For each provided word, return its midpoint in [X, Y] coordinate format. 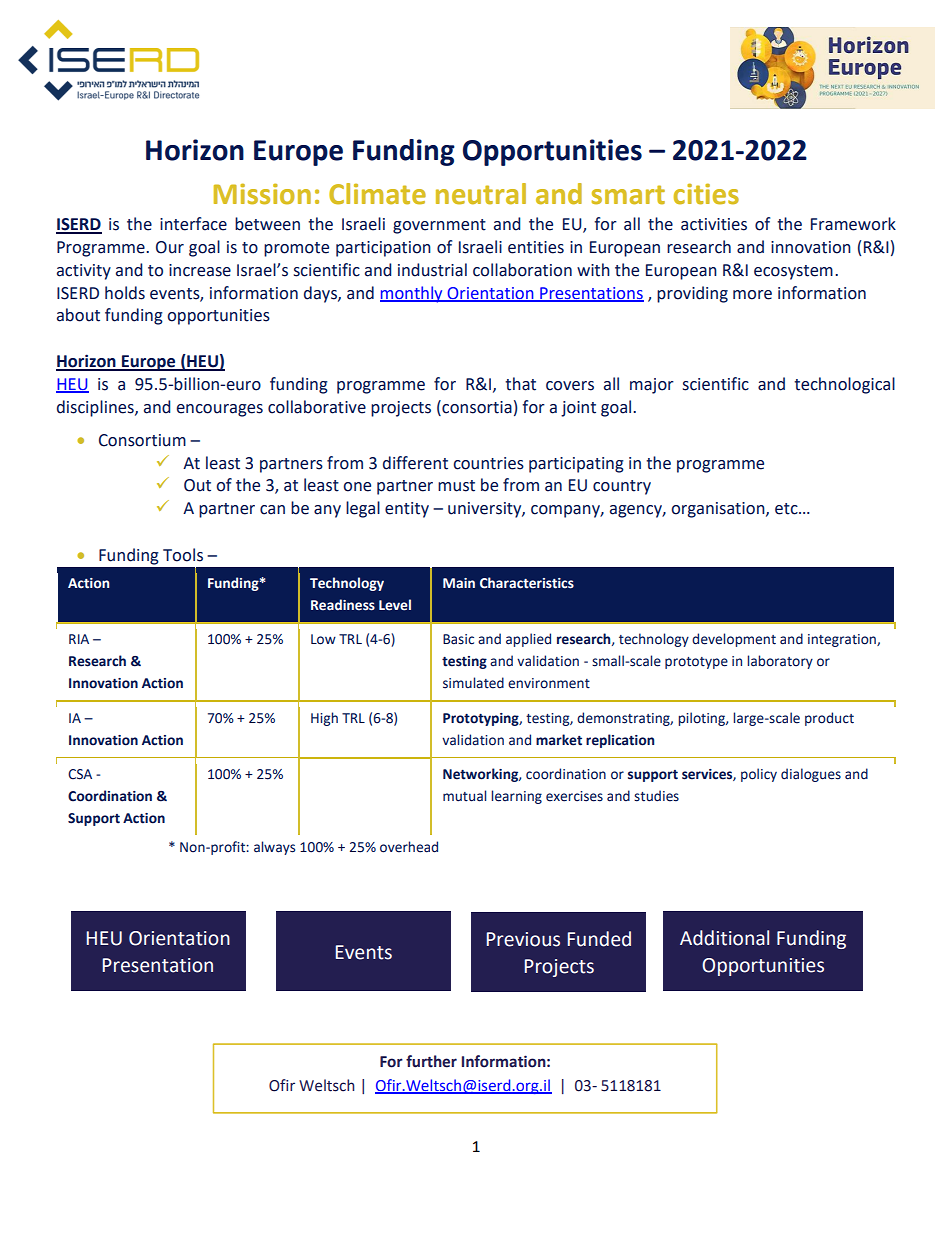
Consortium [142, 440]
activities [714, 224]
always [274, 848]
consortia [476, 407]
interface [193, 224]
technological [844, 385]
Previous [523, 939]
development [734, 640]
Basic [458, 639]
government [439, 226]
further [431, 1061]
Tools [183, 555]
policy [759, 775]
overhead [409, 847]
